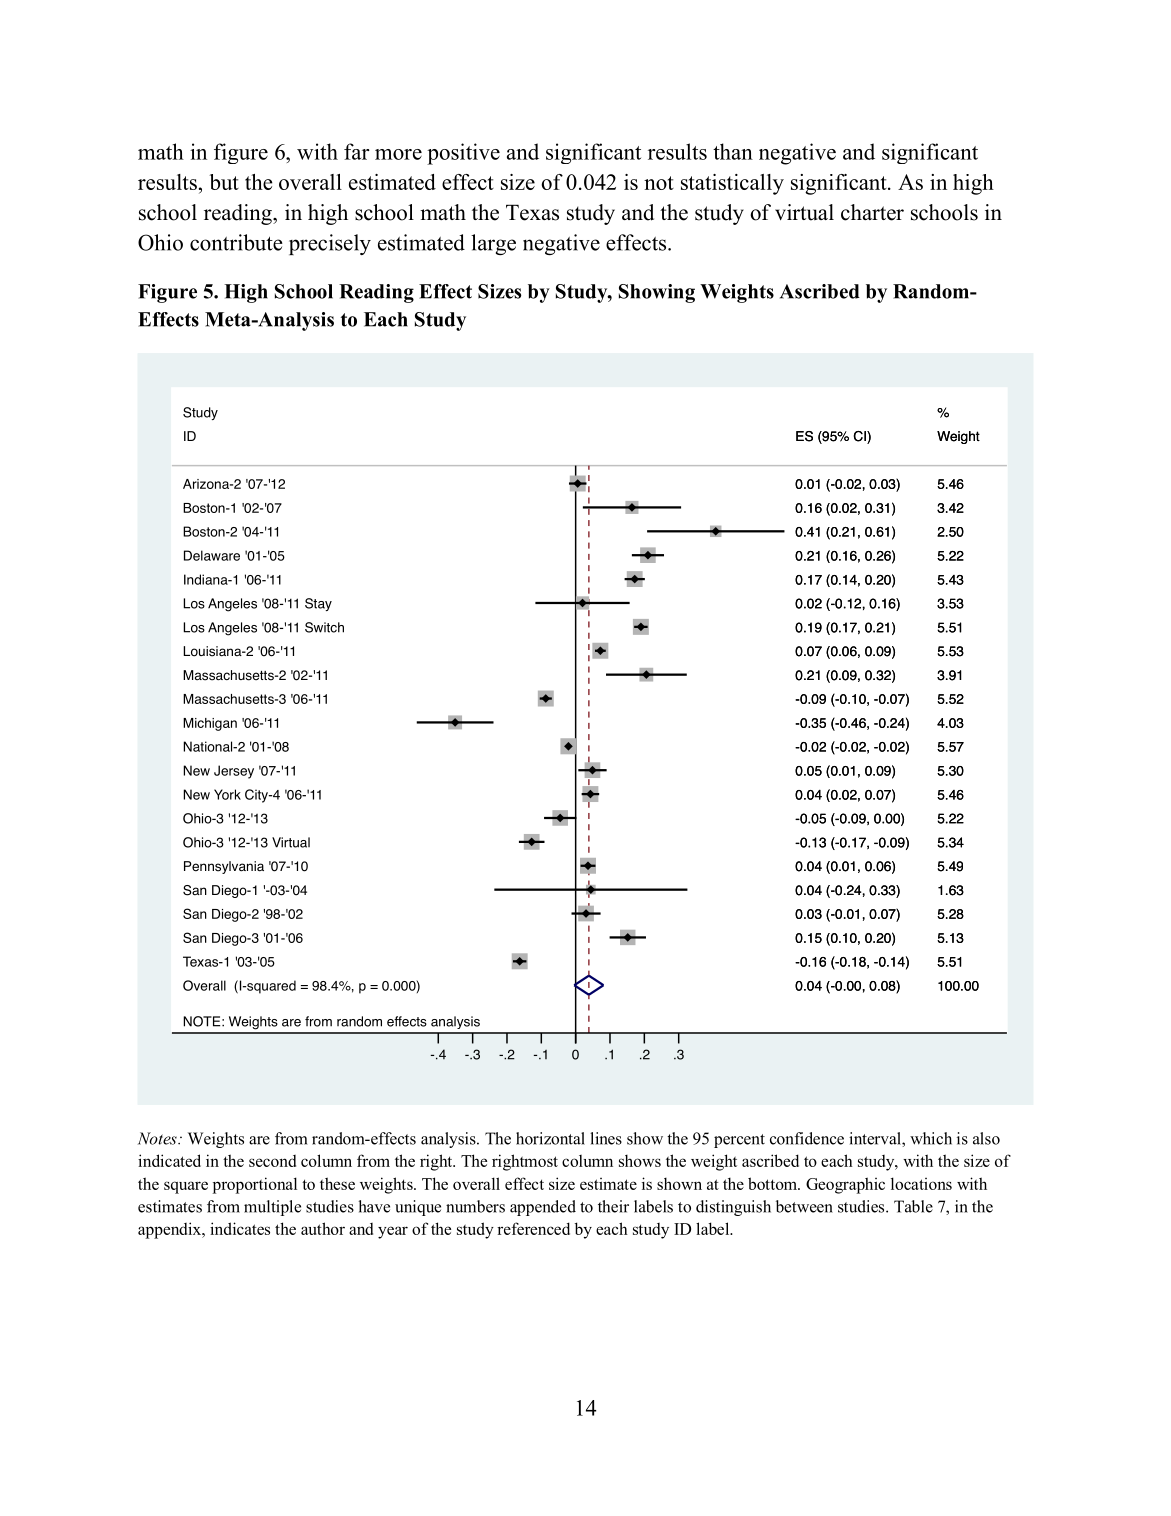 This screenshot has width=1171, height=1516. Describe the element at coordinates (493, 244) in the screenshot. I see `large` at that location.
